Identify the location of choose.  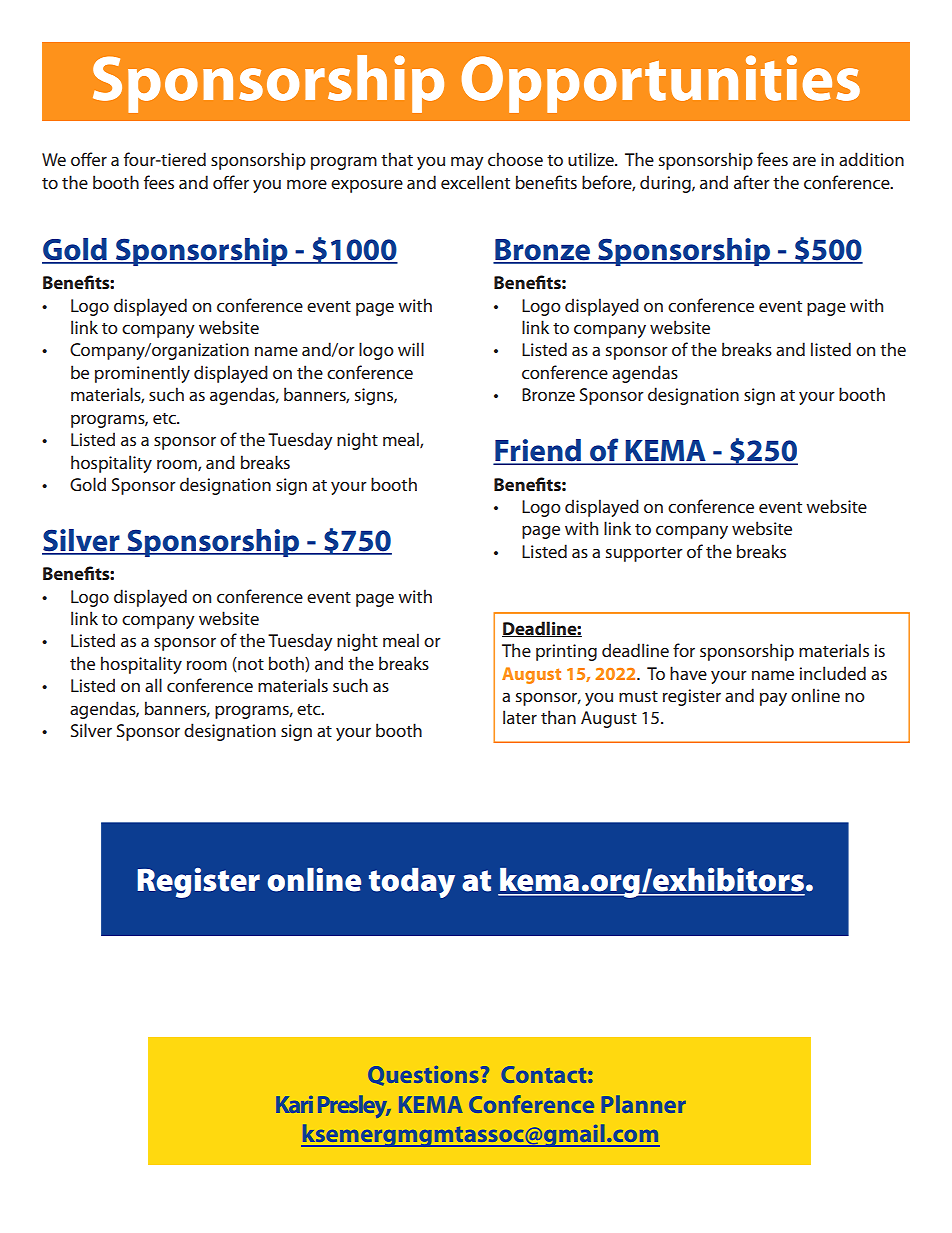
(515, 159).
